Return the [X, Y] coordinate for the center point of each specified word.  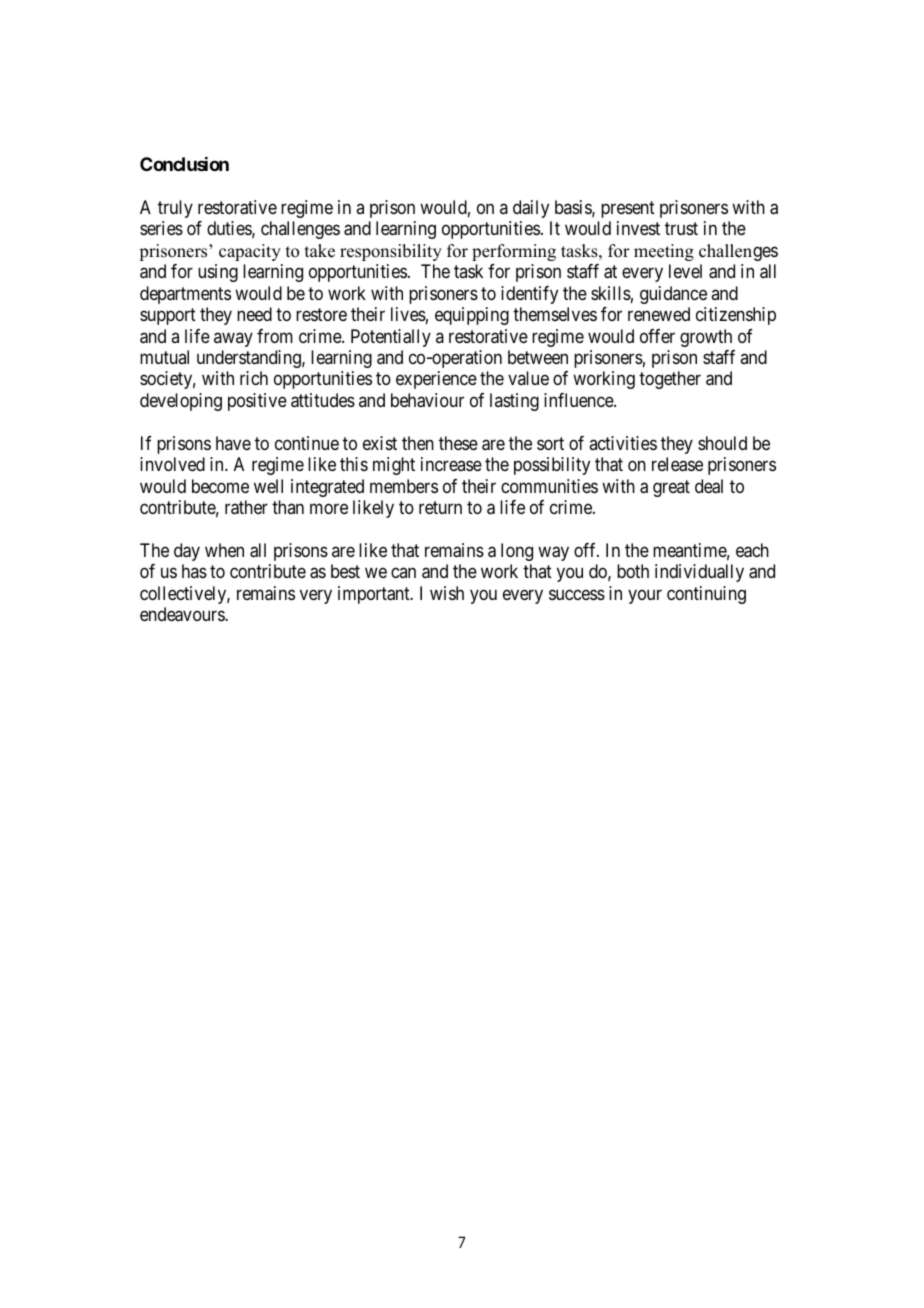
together [670, 380]
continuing [706, 595]
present [628, 209]
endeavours [183, 614]
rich [254, 378]
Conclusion [184, 164]
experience [436, 380]
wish [447, 593]
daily [531, 209]
